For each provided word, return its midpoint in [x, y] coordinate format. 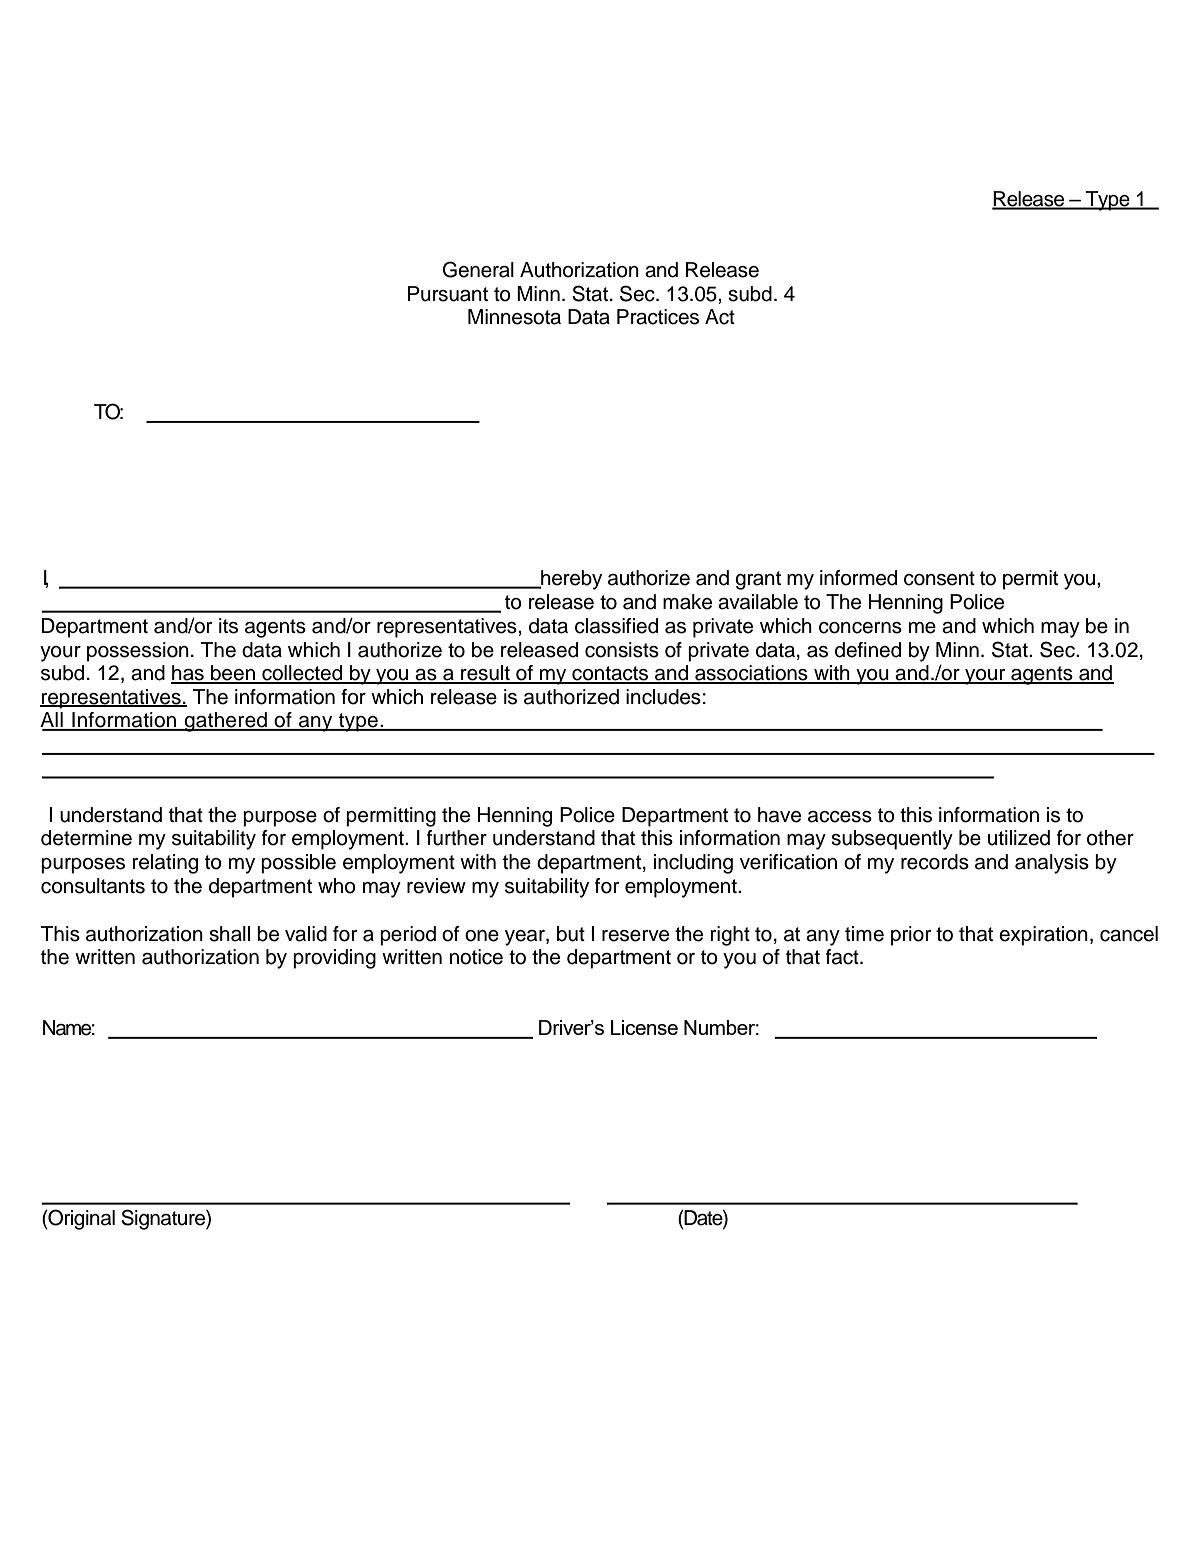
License [644, 1027]
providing [334, 959]
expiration [1043, 936]
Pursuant [448, 294]
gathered [225, 722]
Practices [658, 317]
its [228, 626]
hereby [570, 580]
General [478, 269]
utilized [1019, 838]
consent [939, 578]
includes [663, 697]
